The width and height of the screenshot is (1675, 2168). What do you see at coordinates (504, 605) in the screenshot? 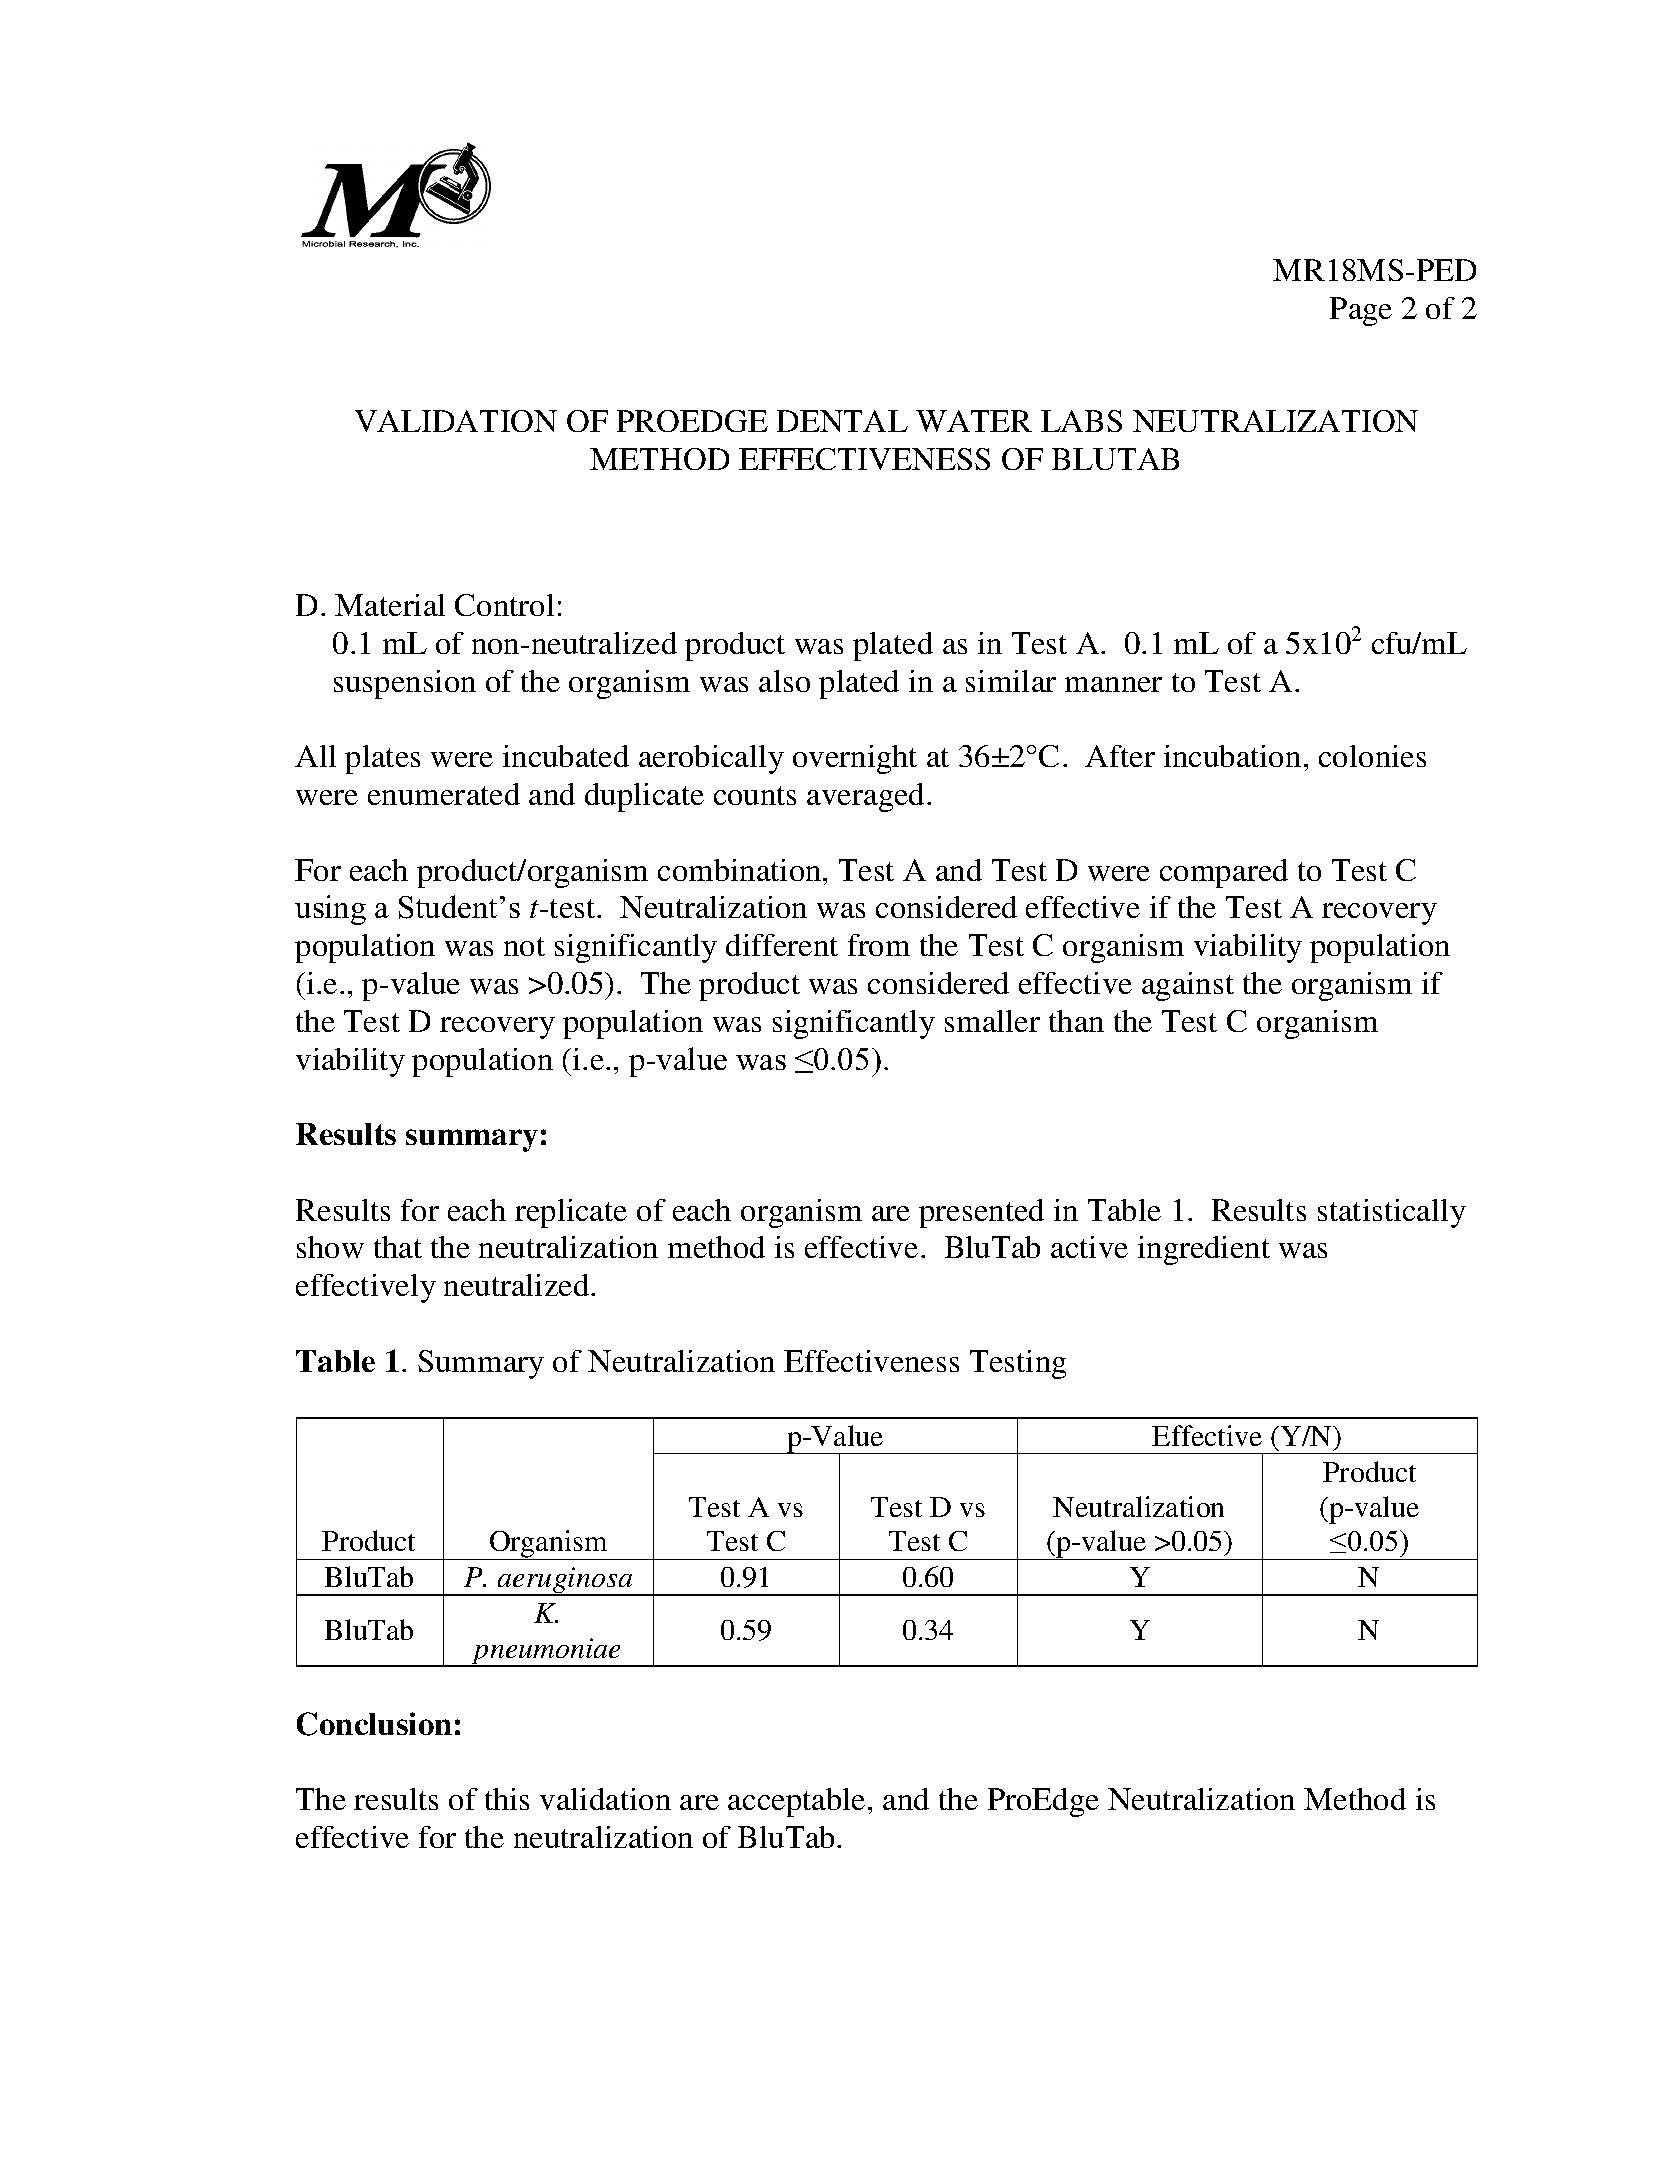
I see `Control` at bounding box center [504, 605].
